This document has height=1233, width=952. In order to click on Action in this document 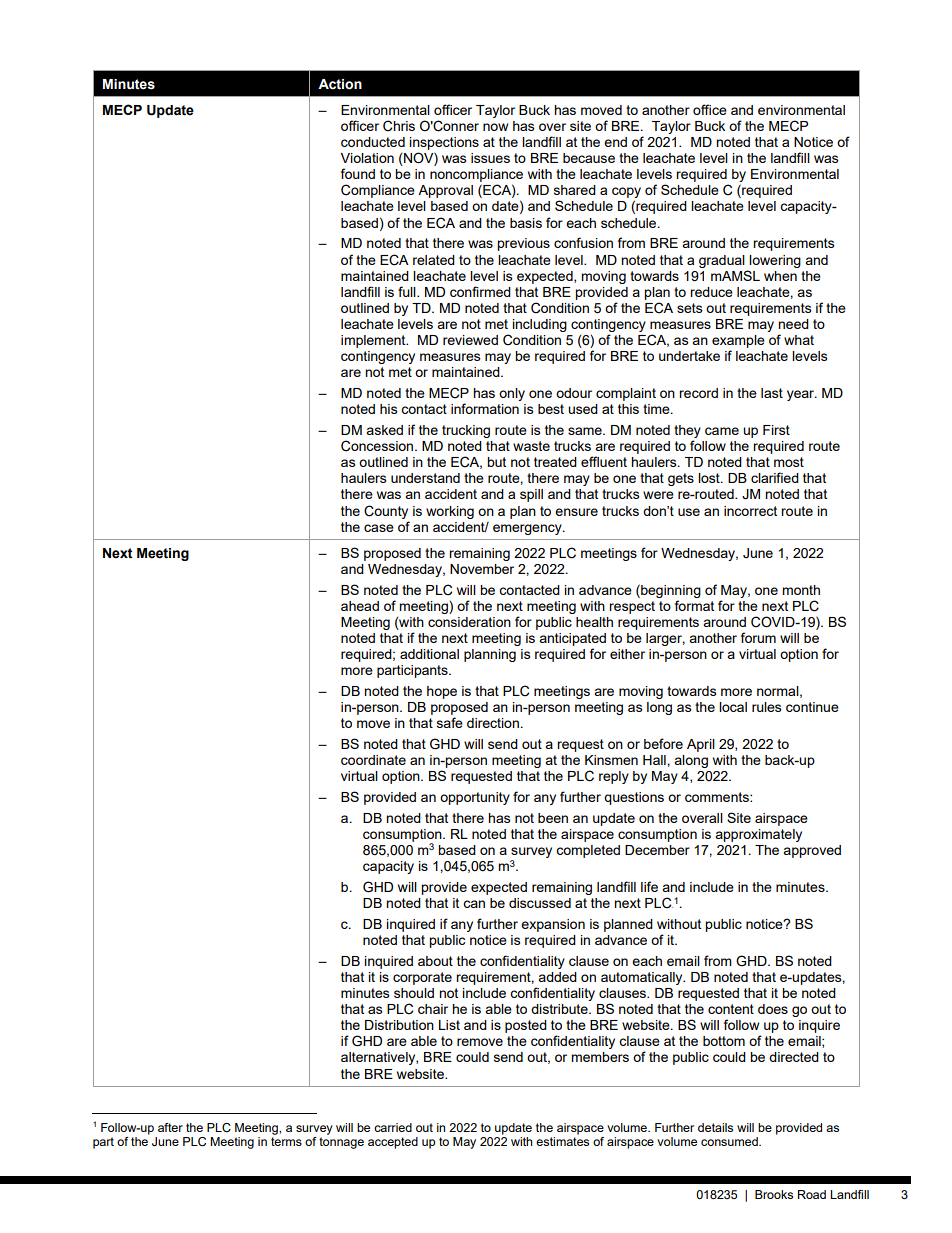, I will do `click(340, 84)`.
